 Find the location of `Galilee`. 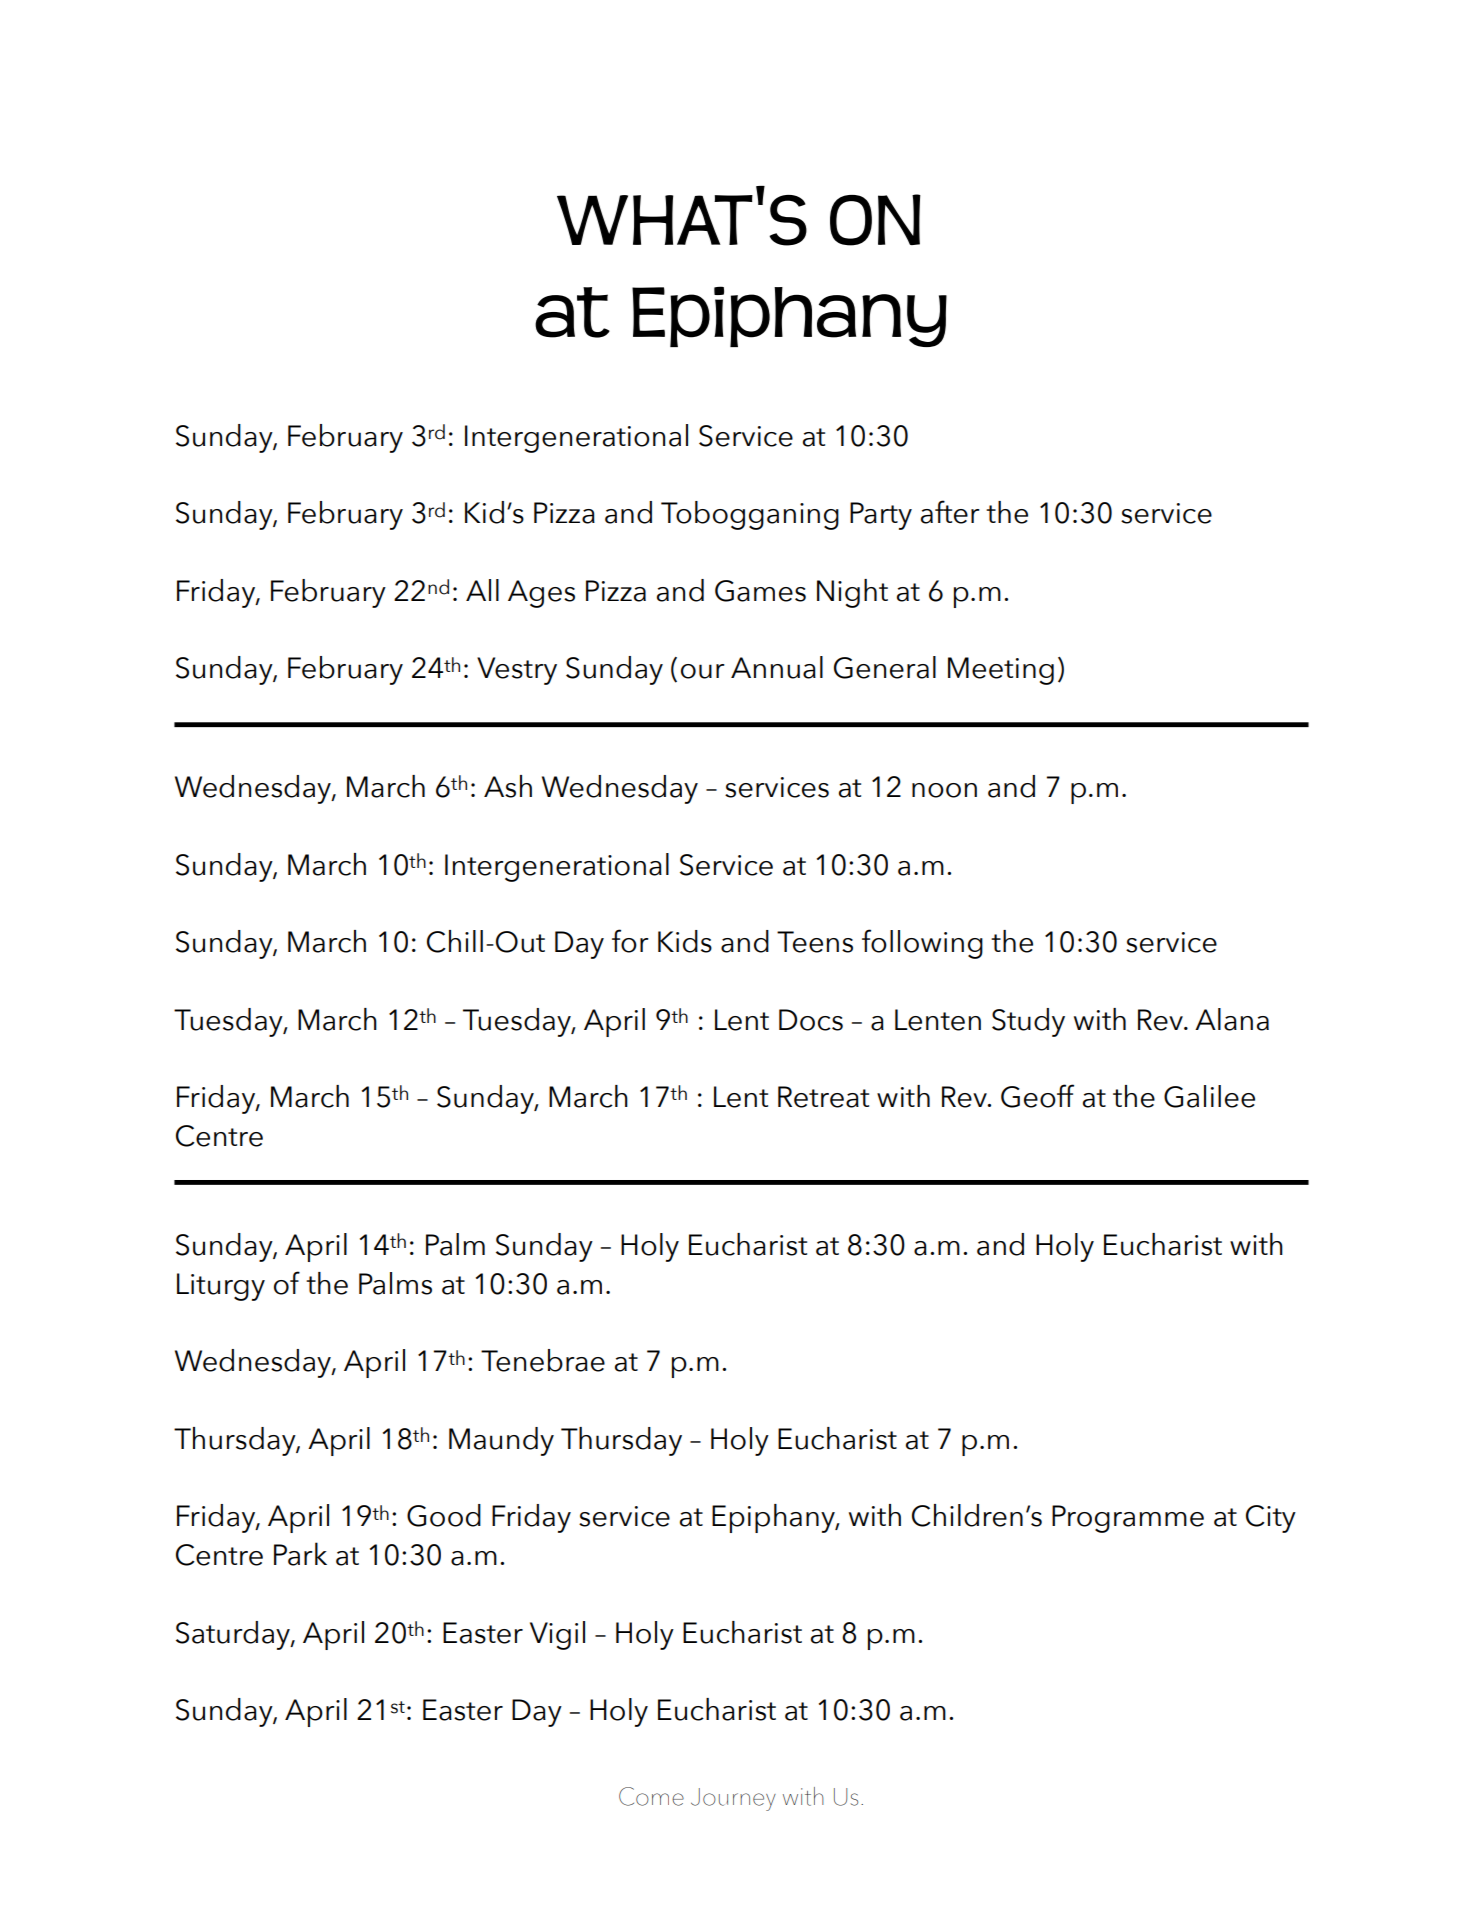

Galilee is located at coordinates (1209, 1096).
